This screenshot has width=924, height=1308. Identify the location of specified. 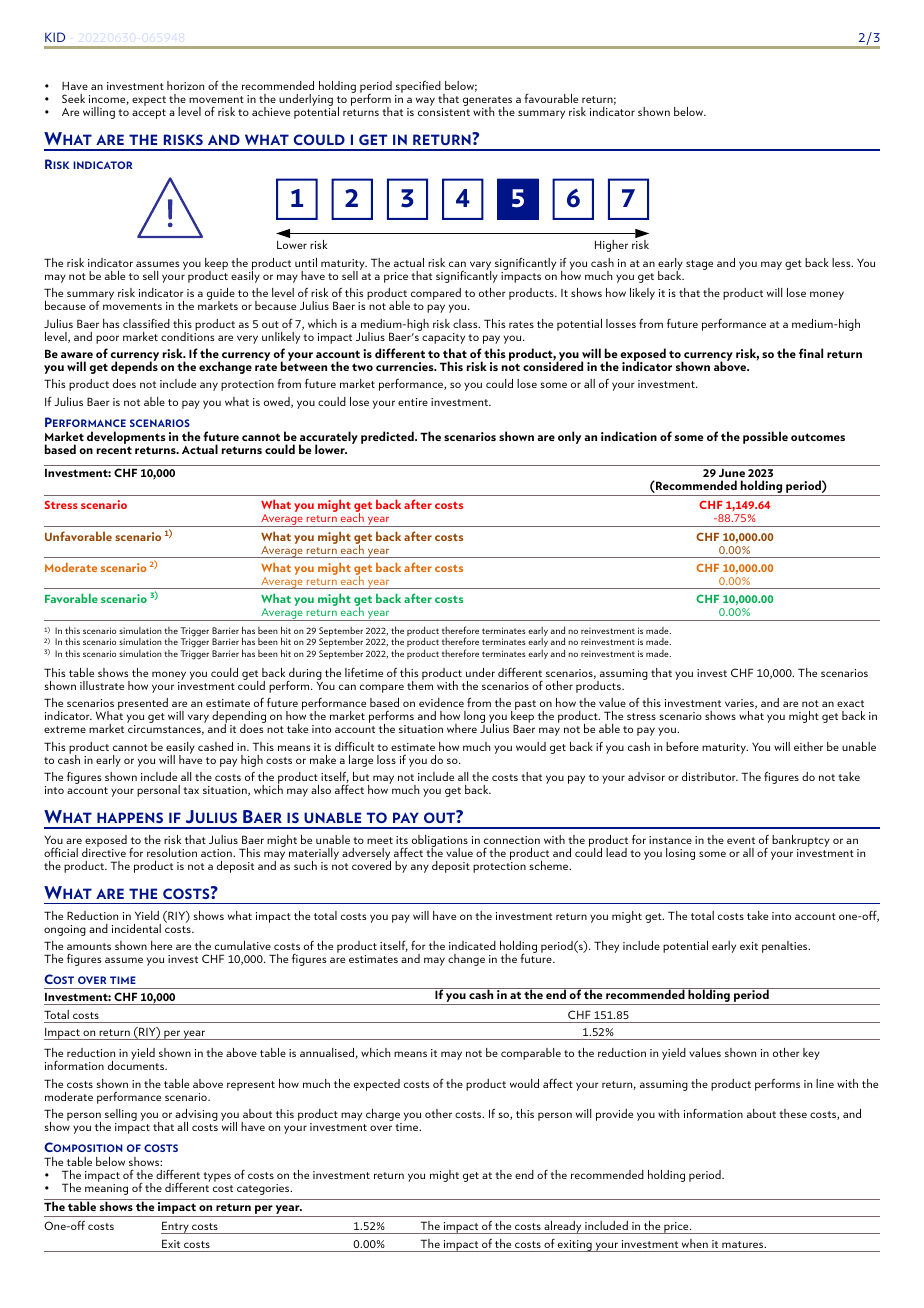
(418, 88).
